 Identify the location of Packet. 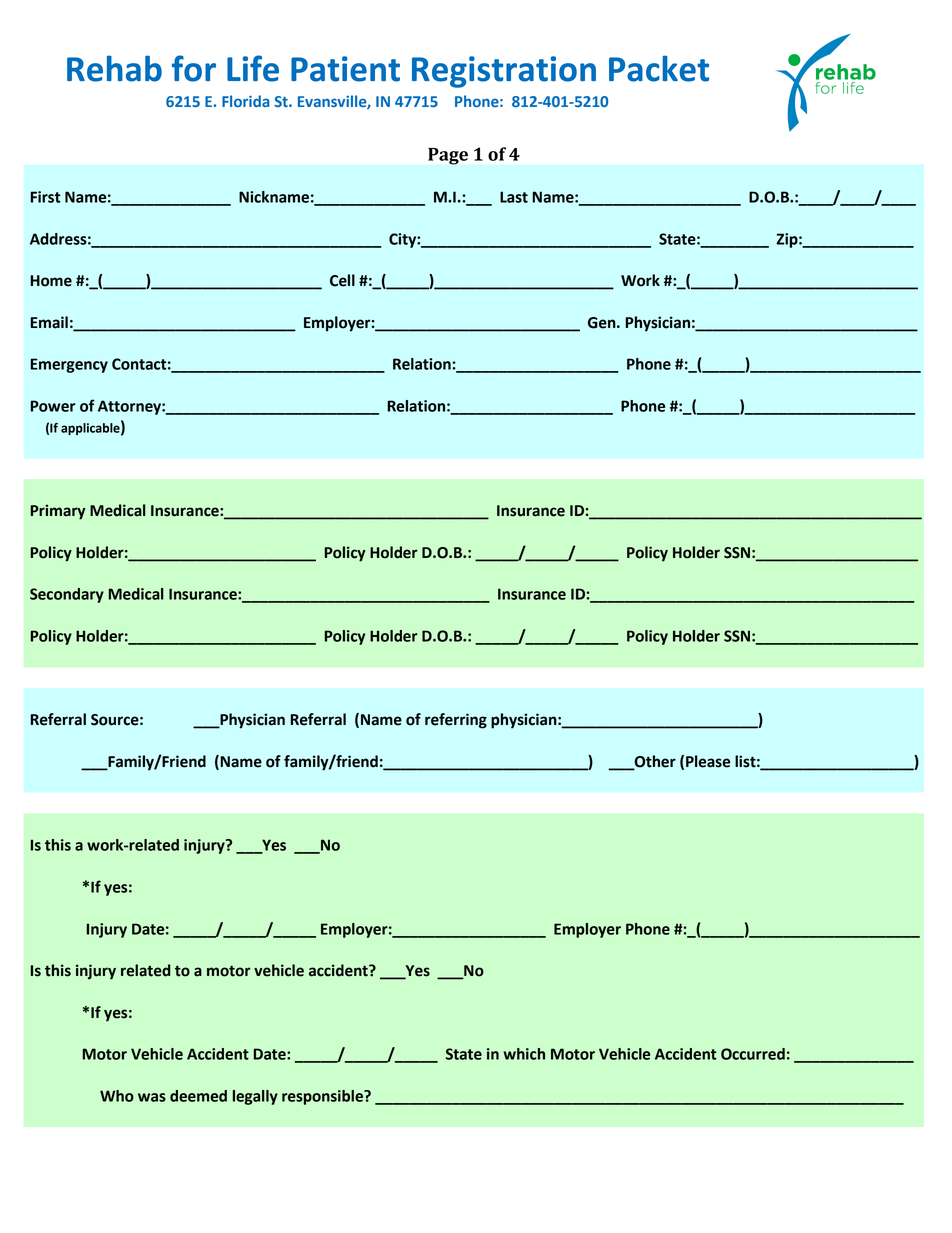
(659, 68).
